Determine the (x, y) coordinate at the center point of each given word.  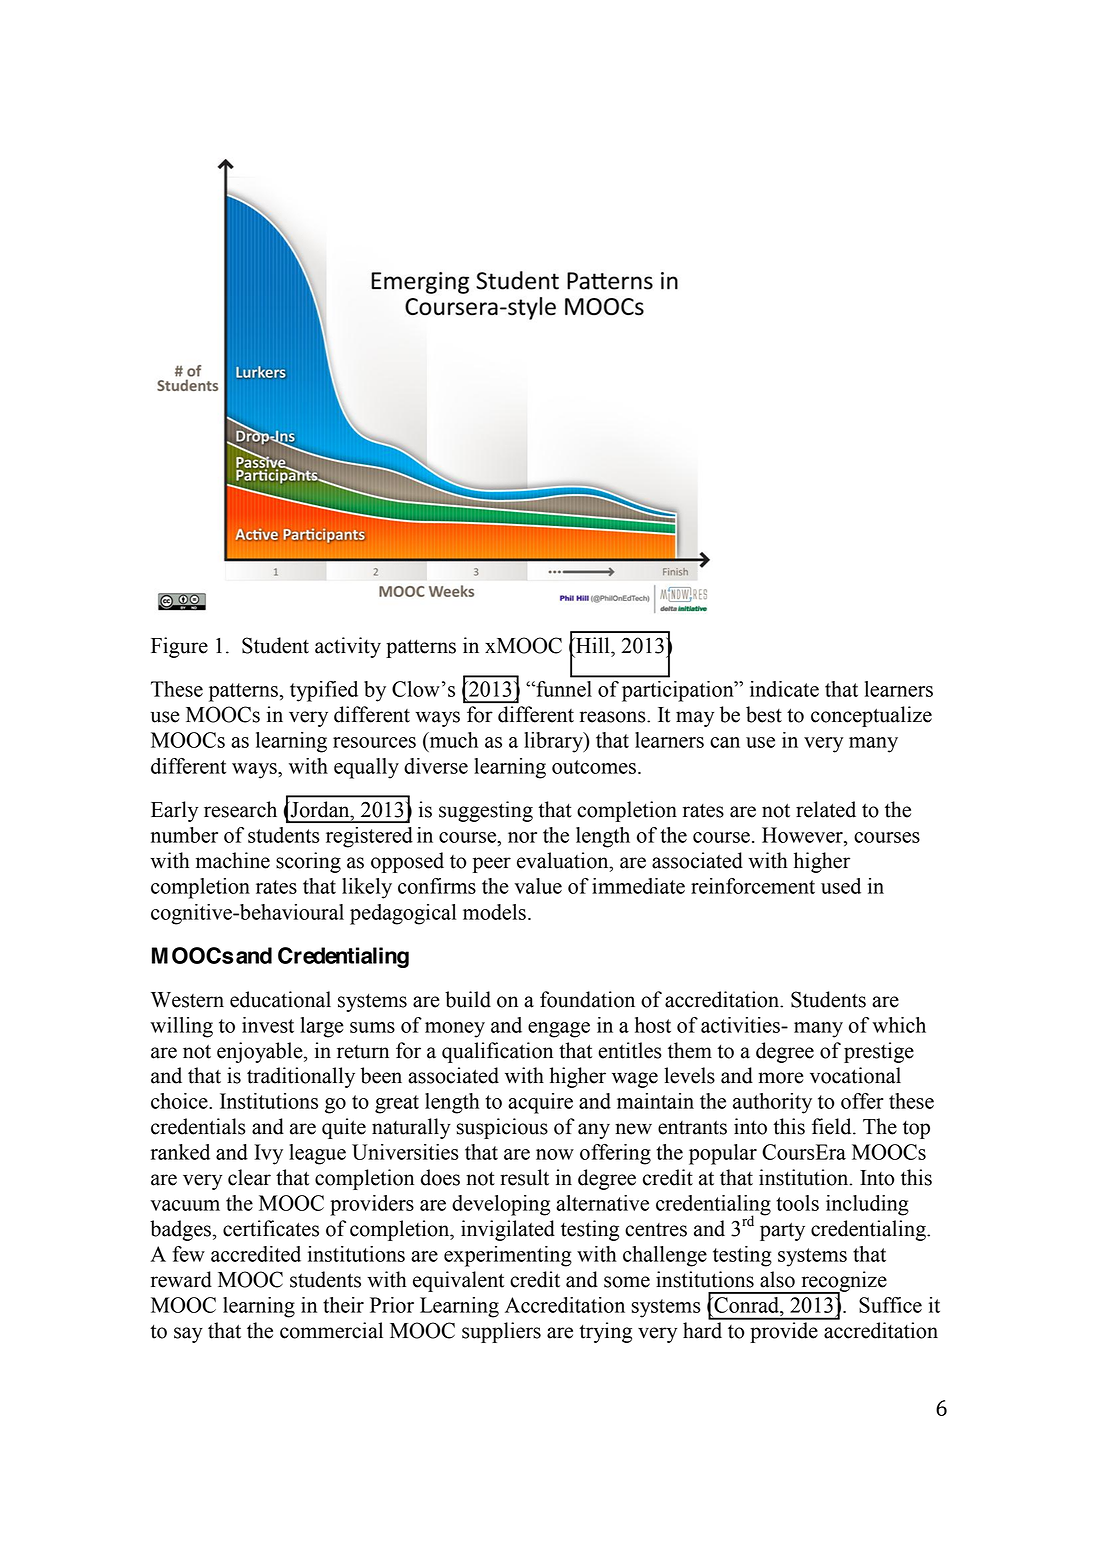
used (841, 886)
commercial (331, 1330)
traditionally (301, 1077)
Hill (593, 645)
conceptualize (871, 716)
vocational (855, 1075)
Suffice (890, 1305)
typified (324, 691)
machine (233, 860)
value (538, 886)
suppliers (501, 1332)
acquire (540, 1103)
